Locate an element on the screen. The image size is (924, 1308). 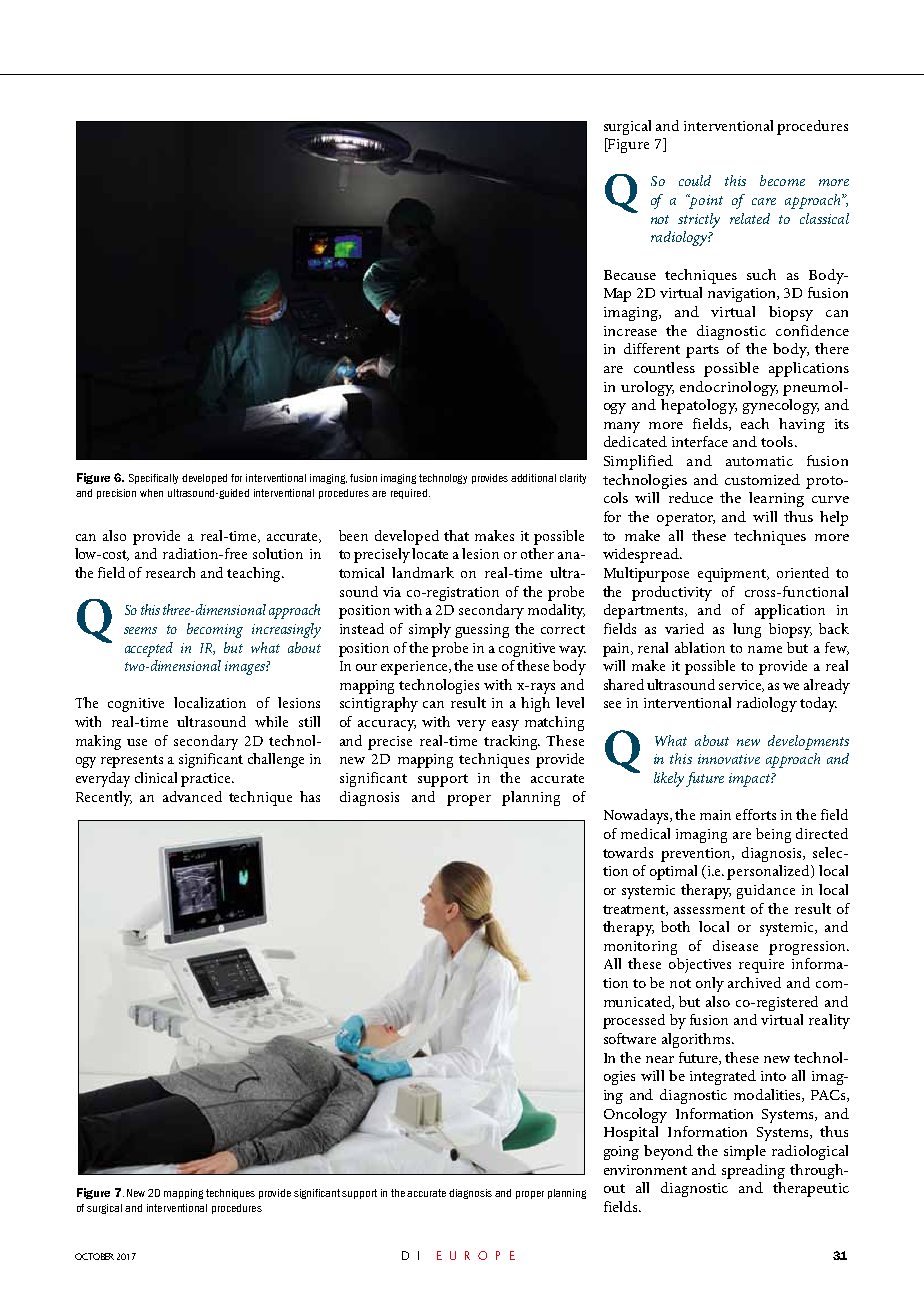
towards is located at coordinates (628, 852).
